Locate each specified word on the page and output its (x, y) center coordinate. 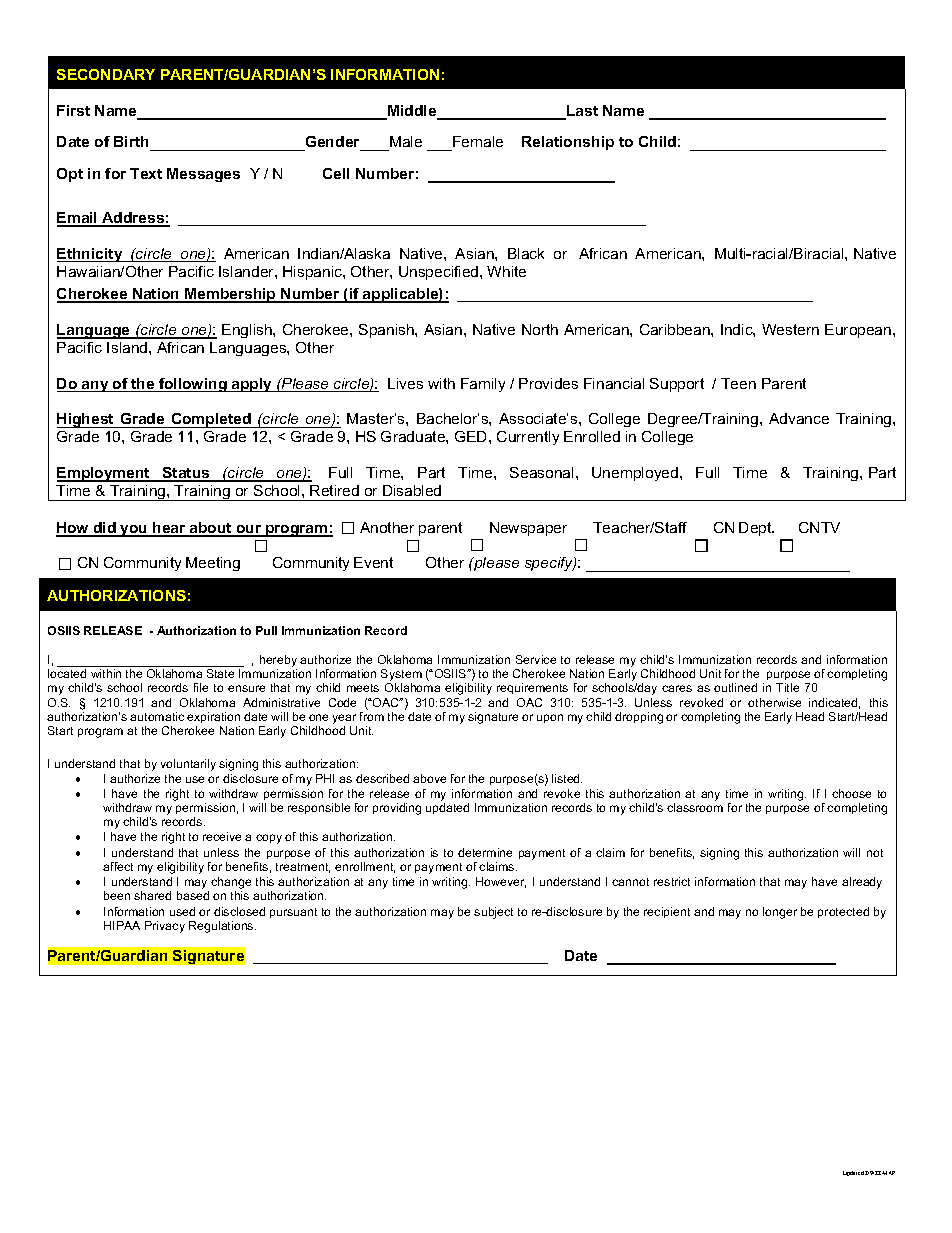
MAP (888, 1173)
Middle (412, 112)
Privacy (165, 927)
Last (581, 112)
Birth (132, 143)
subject (493, 913)
